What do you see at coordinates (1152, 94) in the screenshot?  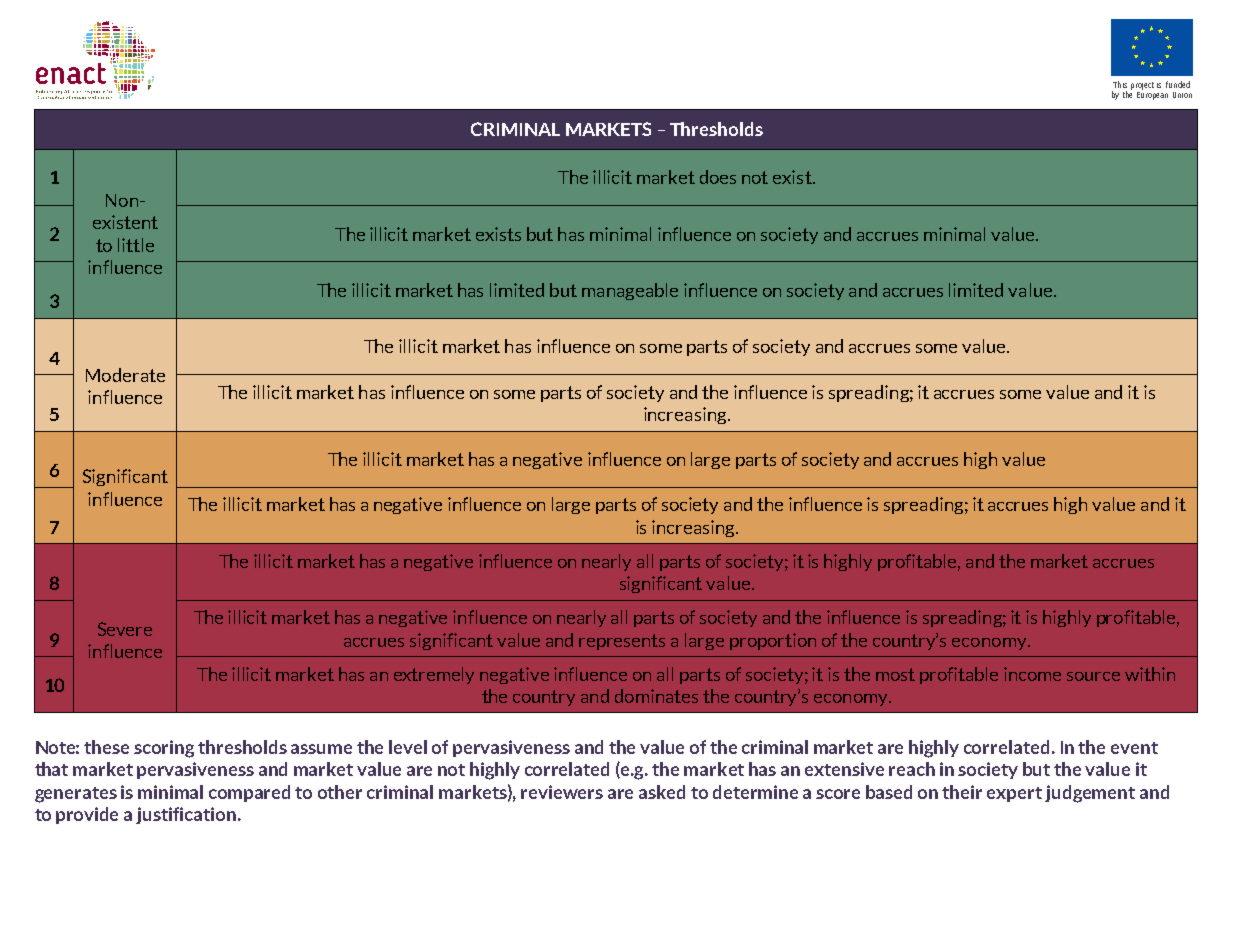 I see `European` at bounding box center [1152, 94].
